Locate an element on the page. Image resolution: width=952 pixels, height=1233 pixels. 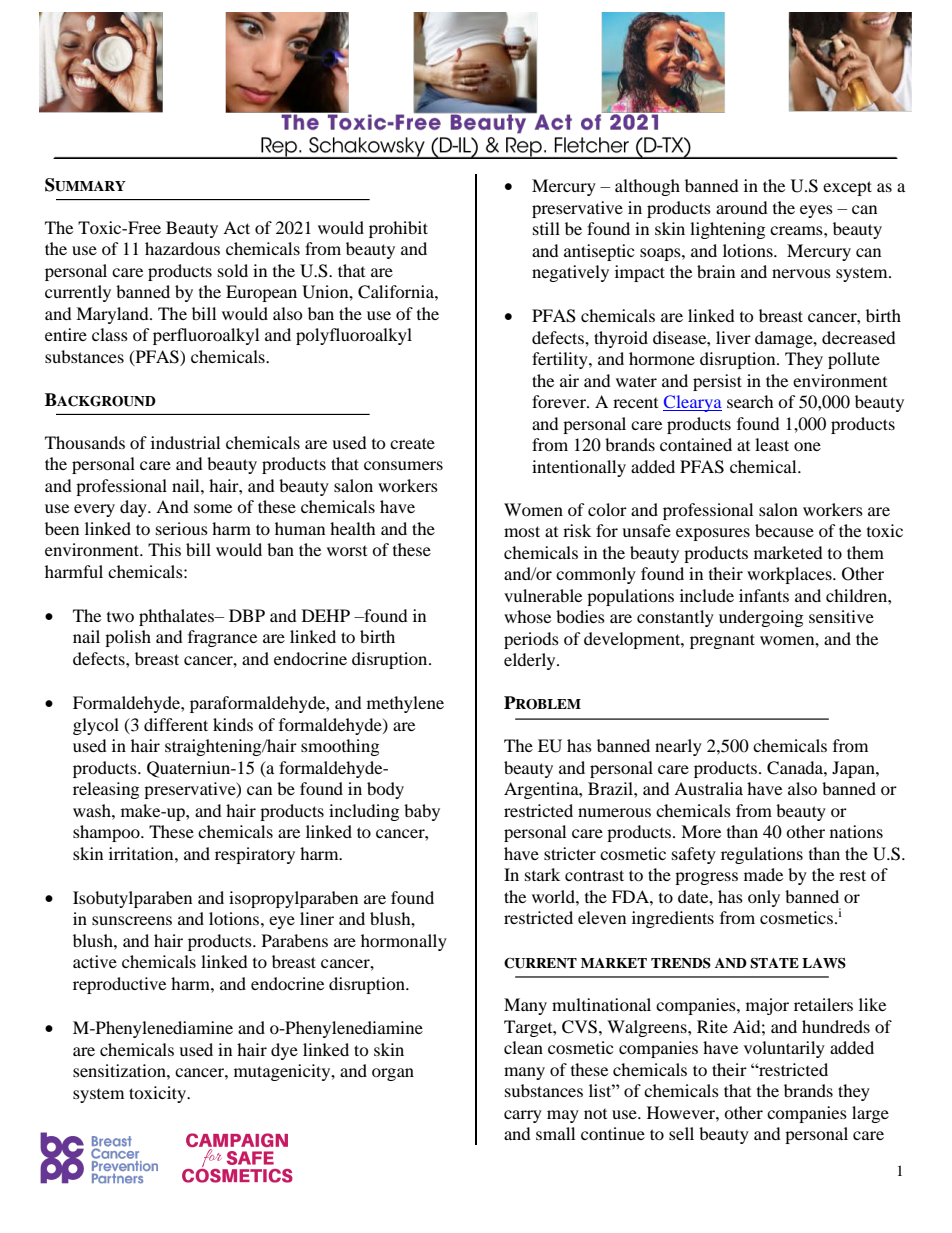
because is located at coordinates (784, 530).
